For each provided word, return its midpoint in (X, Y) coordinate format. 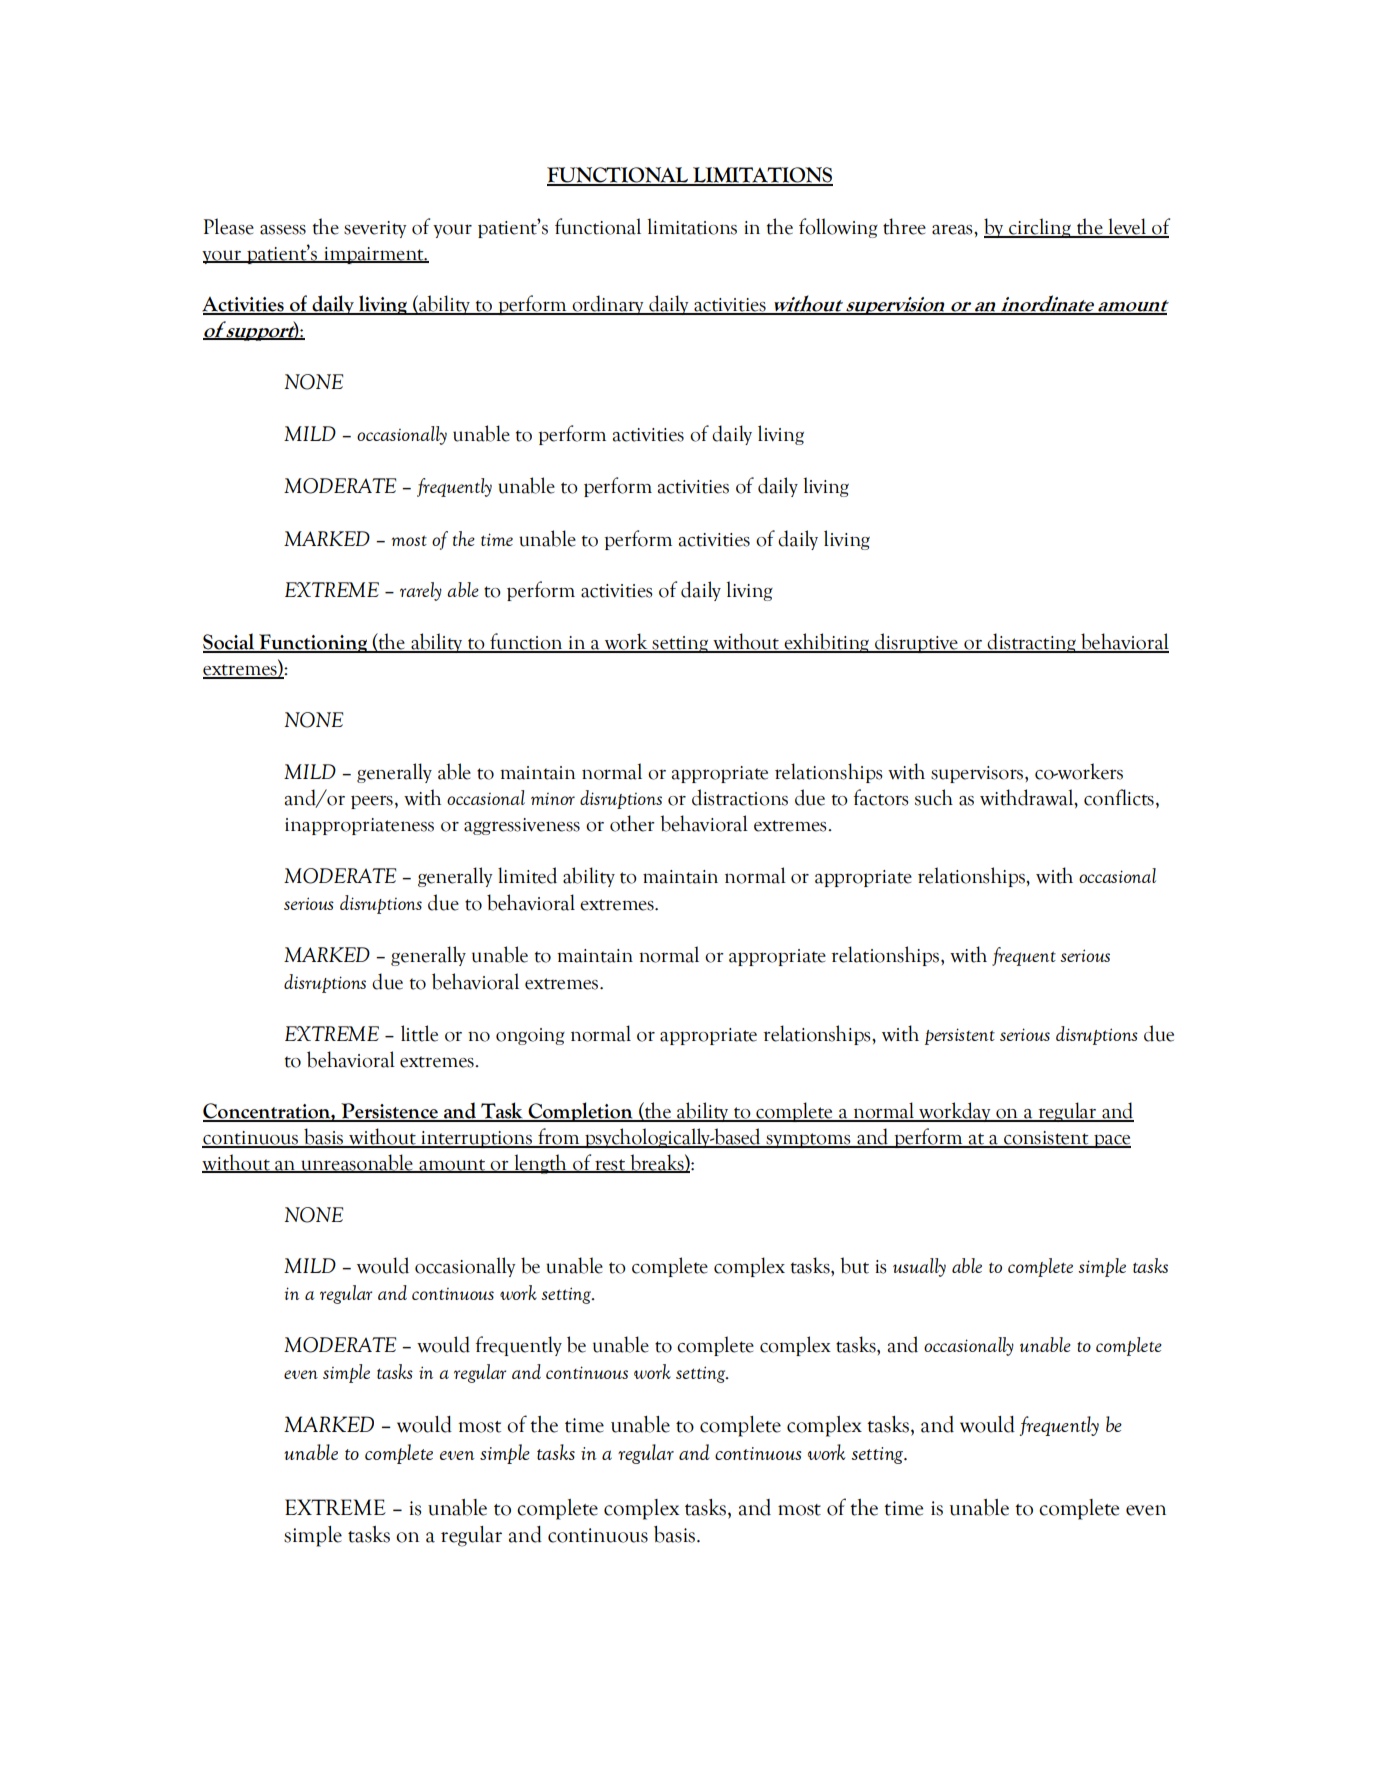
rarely (421, 591)
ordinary (608, 305)
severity (375, 229)
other (632, 823)
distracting (1031, 643)
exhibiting (826, 643)
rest (610, 1165)
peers (372, 802)
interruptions (476, 1139)
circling (1040, 228)
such (934, 797)
